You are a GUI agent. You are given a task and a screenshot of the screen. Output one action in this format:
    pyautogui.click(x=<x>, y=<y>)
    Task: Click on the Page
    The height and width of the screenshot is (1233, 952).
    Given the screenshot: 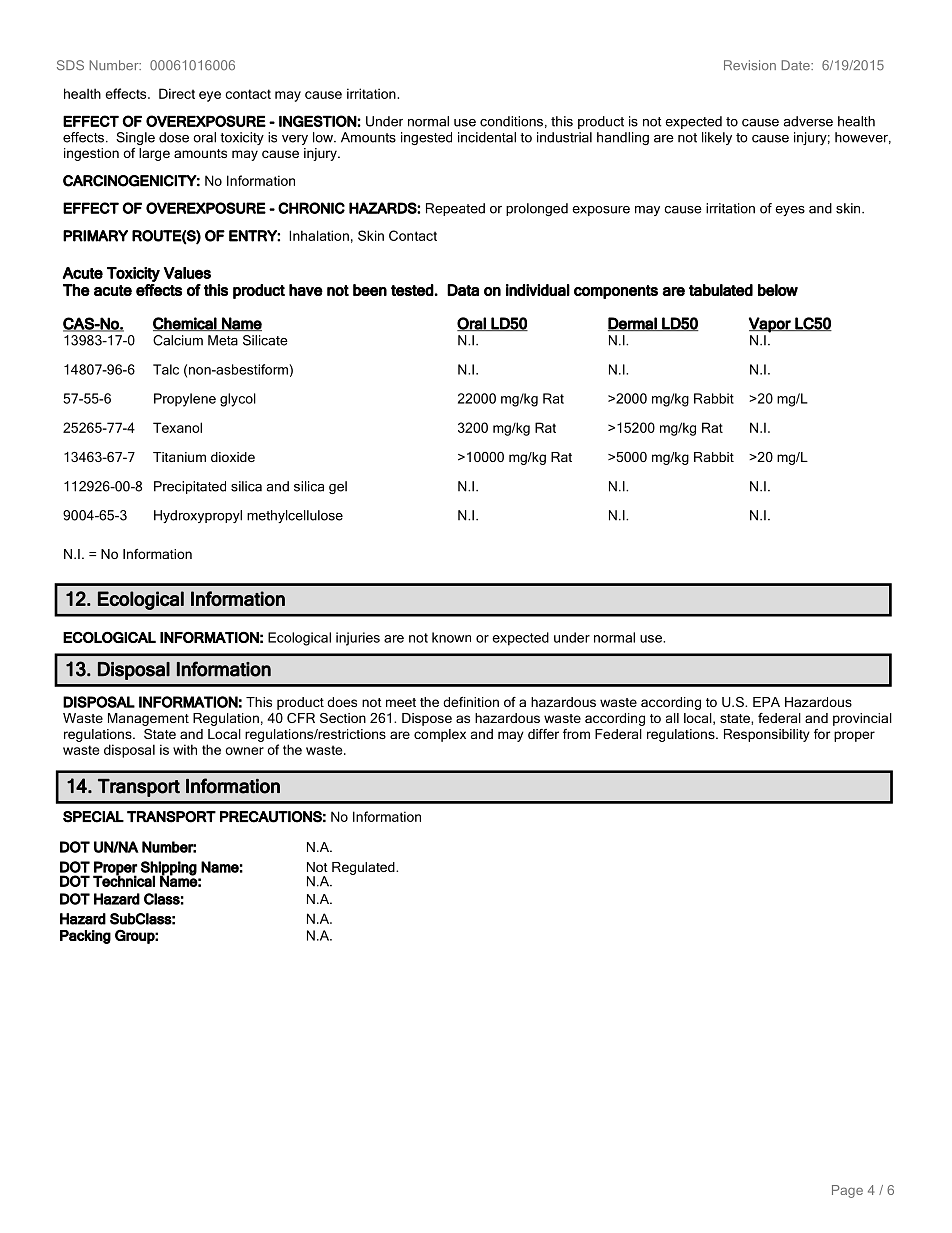 What is the action you would take?
    pyautogui.click(x=847, y=1191)
